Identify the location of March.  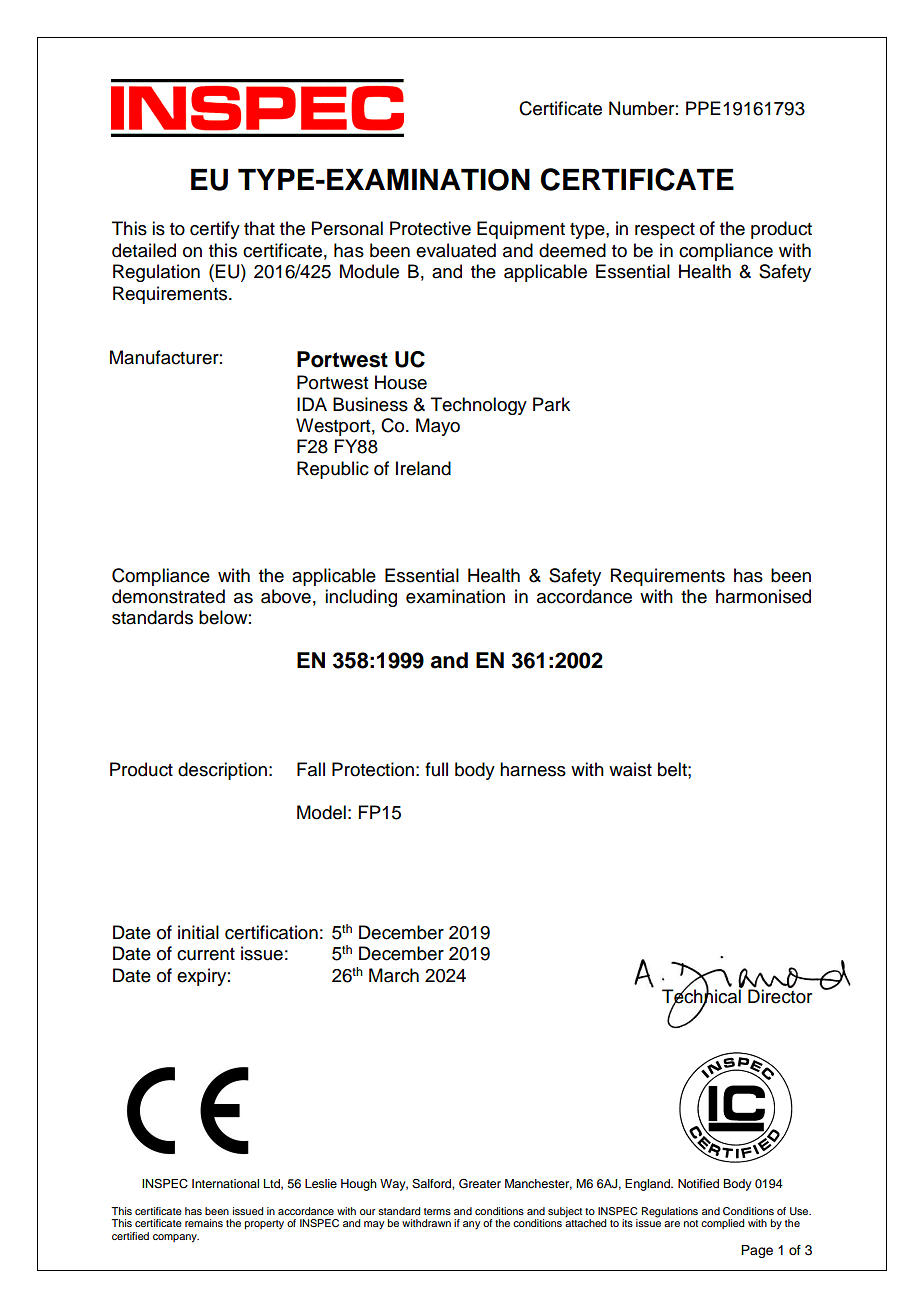
(394, 975).
